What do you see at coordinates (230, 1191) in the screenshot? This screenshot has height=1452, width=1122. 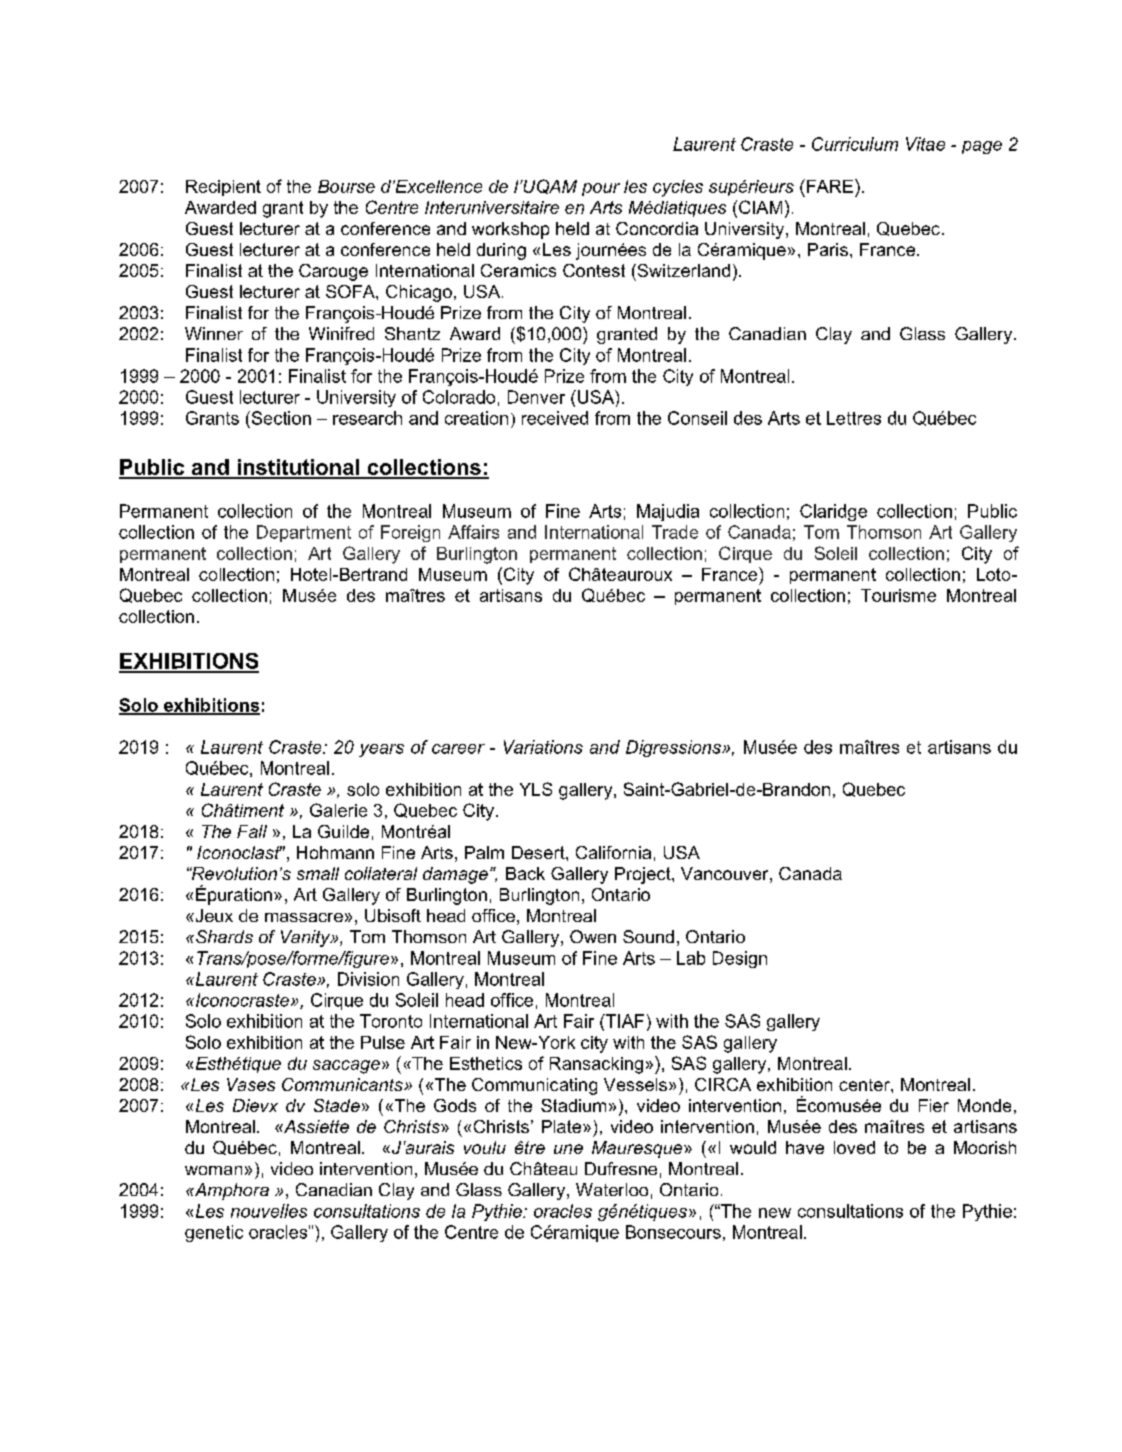 I see `Amphora` at bounding box center [230, 1191].
